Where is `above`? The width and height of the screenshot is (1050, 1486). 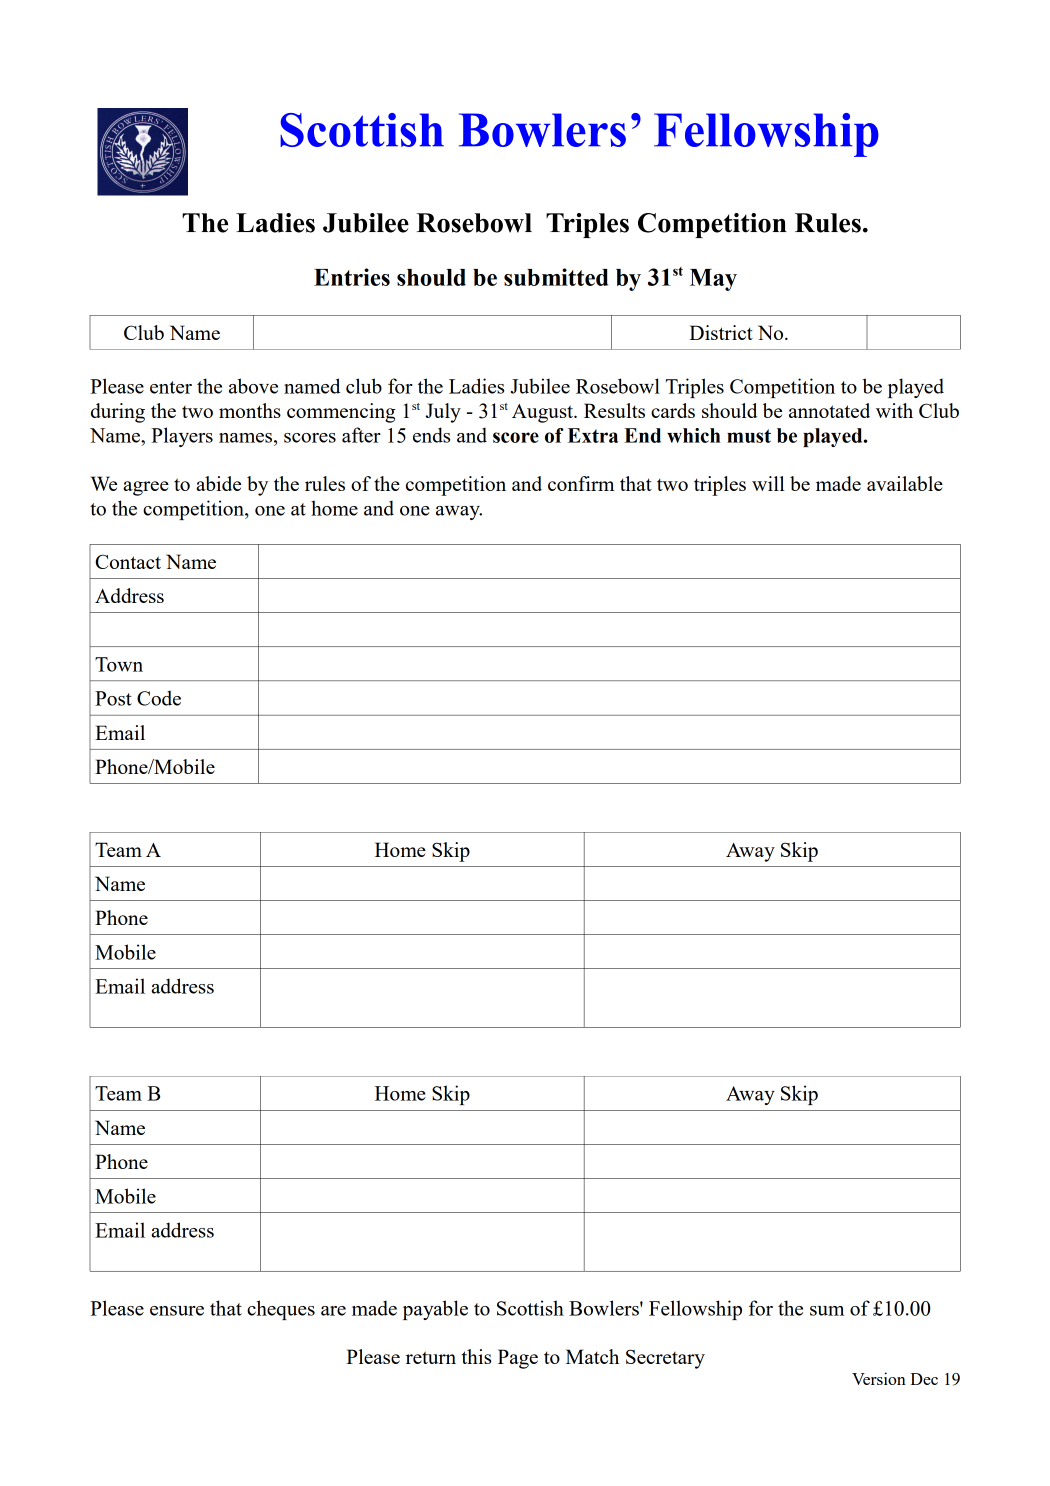
above is located at coordinates (253, 386).
